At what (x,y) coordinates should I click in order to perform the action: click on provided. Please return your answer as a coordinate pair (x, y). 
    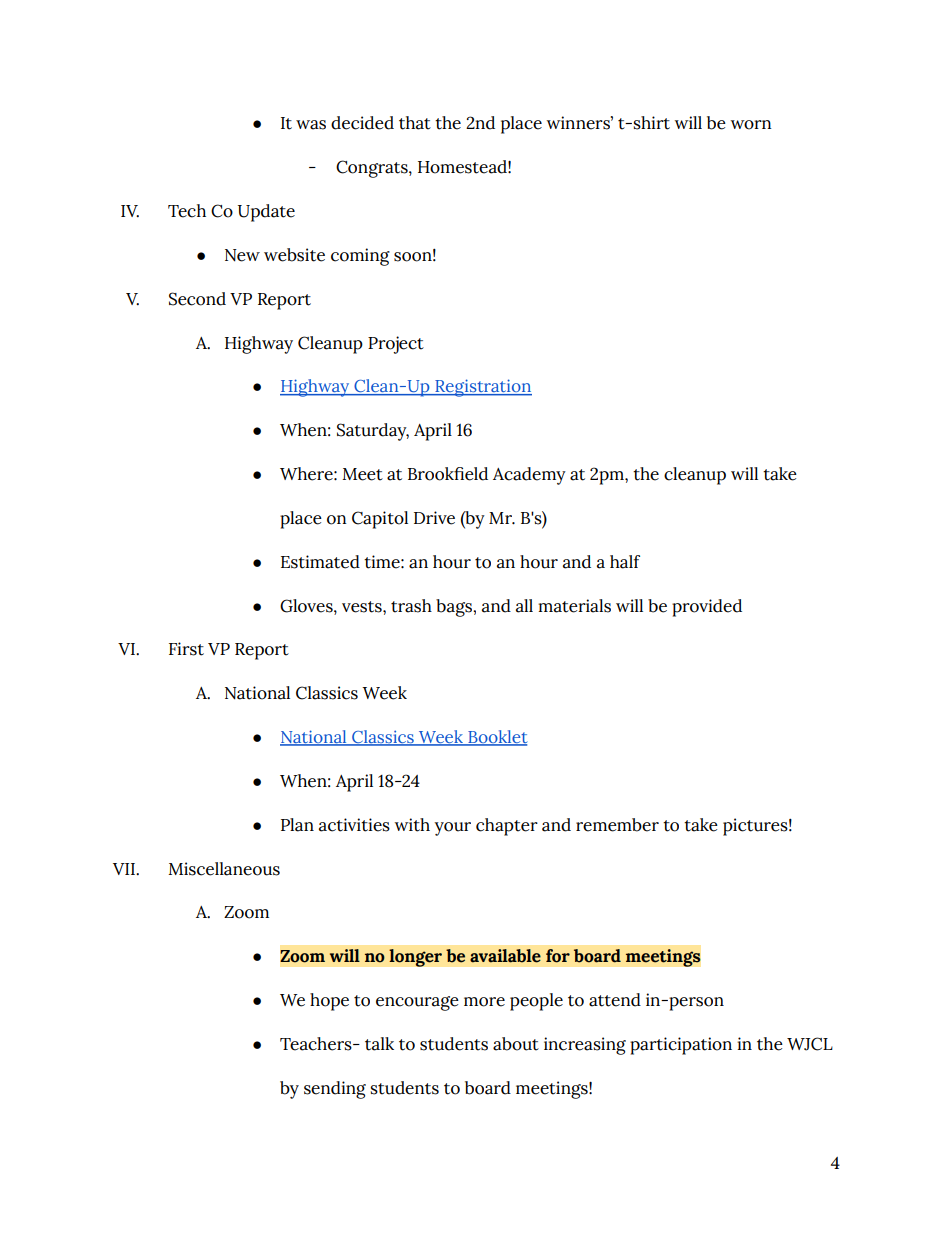
    Looking at the image, I should click on (707, 608).
